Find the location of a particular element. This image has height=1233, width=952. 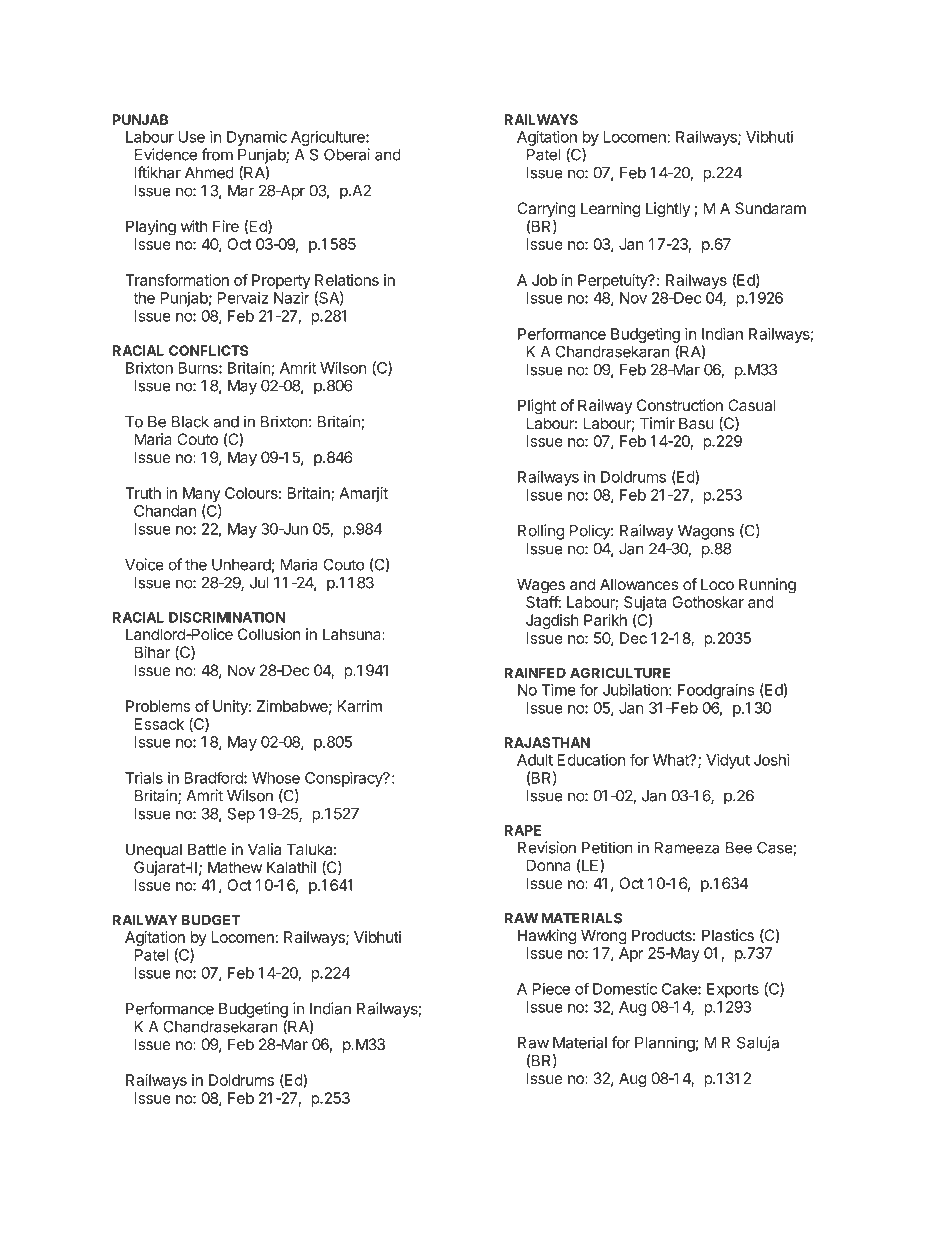

Hawking is located at coordinates (547, 937).
